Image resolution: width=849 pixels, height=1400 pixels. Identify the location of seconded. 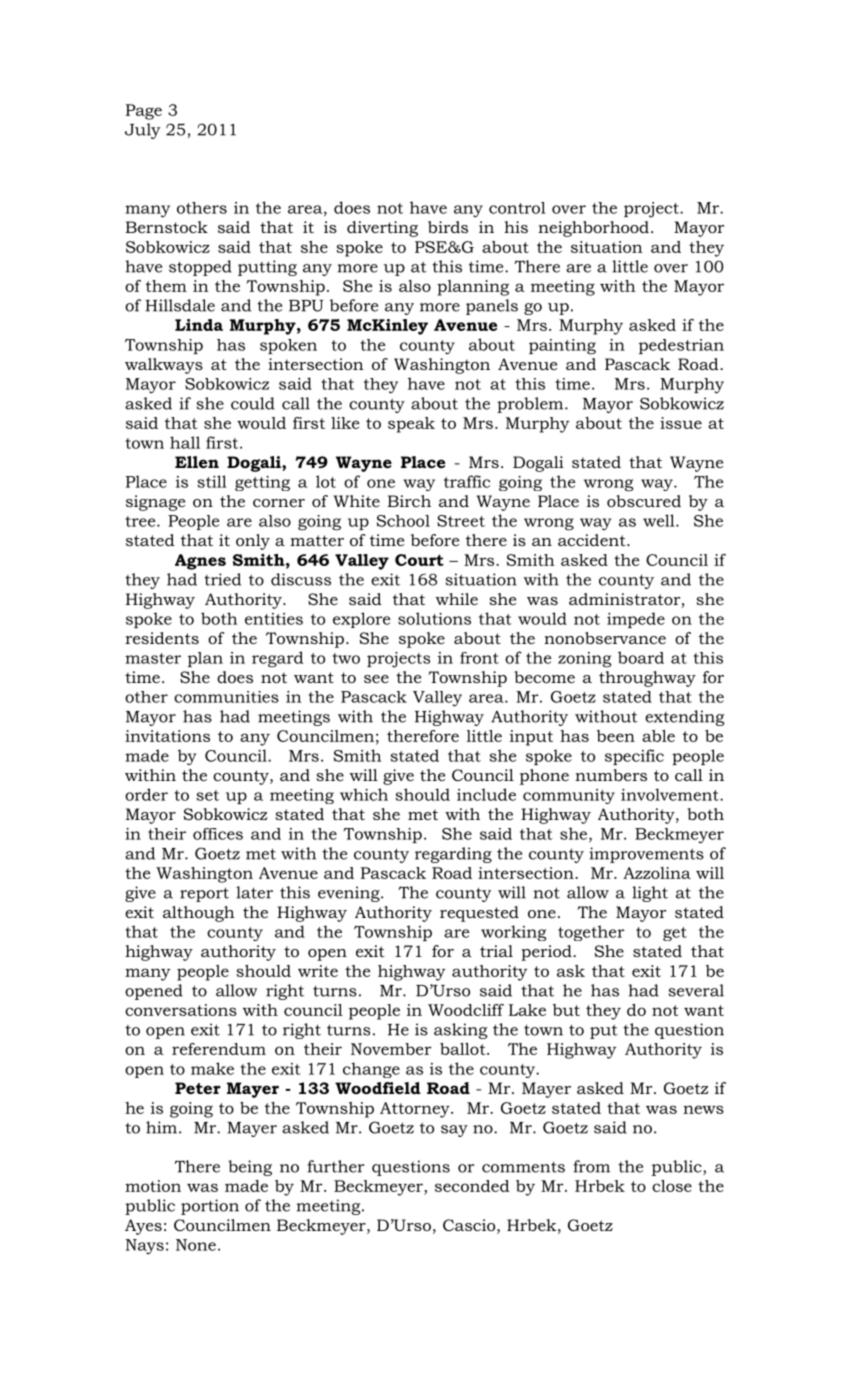
(472, 1186).
